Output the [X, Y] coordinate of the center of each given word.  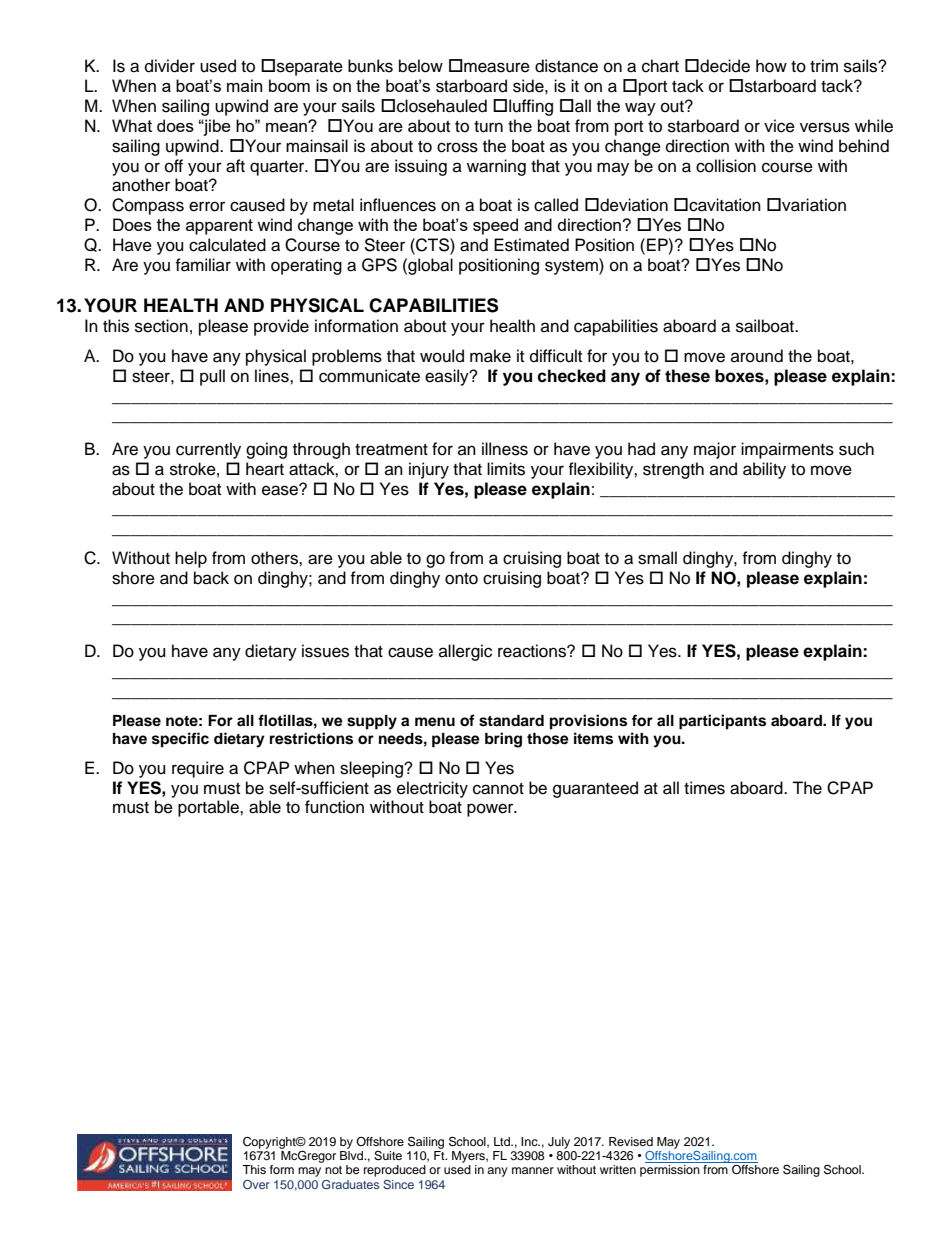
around [757, 356]
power [491, 810]
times [704, 788]
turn [488, 127]
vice [779, 126]
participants [722, 722]
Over [256, 1184]
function [334, 807]
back [211, 578]
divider [170, 66]
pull [212, 377]
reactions [533, 651]
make [490, 356]
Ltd [503, 1141]
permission [670, 1171]
